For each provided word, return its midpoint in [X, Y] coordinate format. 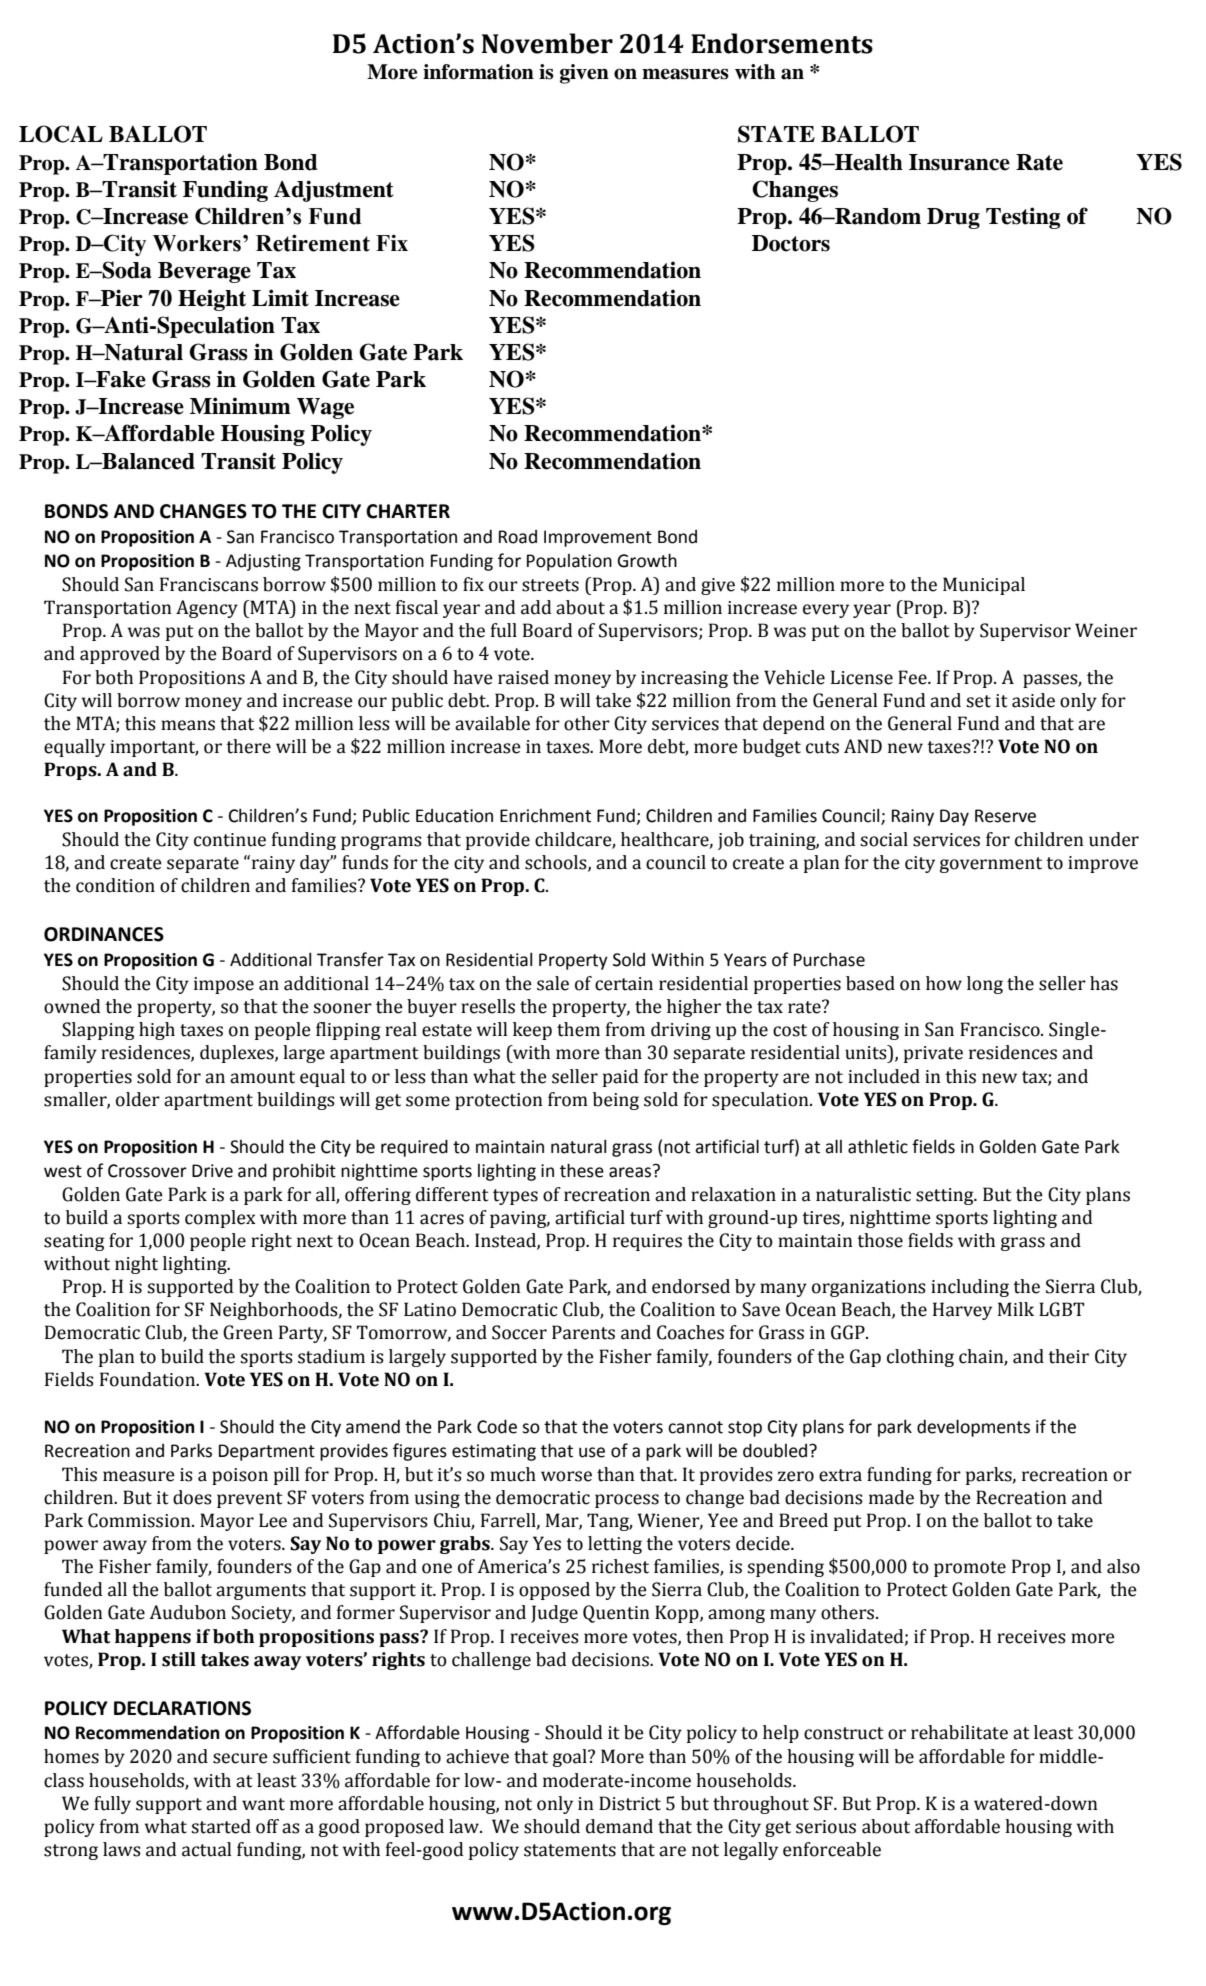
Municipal [984, 586]
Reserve [1005, 816]
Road [518, 537]
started [221, 1826]
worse [566, 1476]
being [616, 1101]
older [138, 1099]
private [933, 1054]
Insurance [959, 162]
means [188, 725]
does [192, 1497]
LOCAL [61, 134]
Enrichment [545, 816]
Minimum [240, 406]
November [547, 43]
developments [973, 1428]
